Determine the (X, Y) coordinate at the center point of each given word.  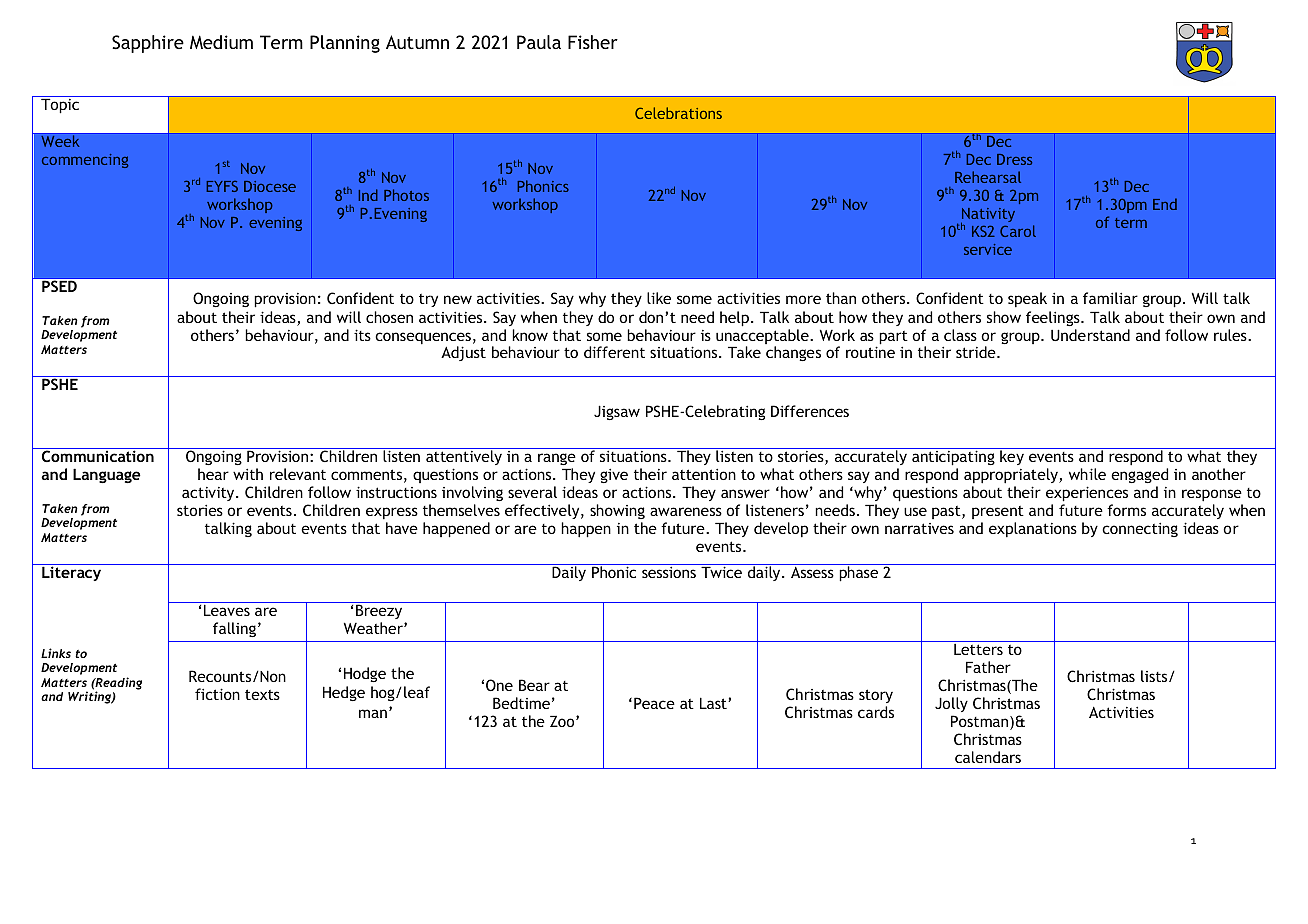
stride (977, 352)
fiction (217, 694)
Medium (221, 42)
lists (1155, 676)
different (614, 352)
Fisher (593, 42)
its (362, 335)
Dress (1014, 159)
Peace (654, 703)
